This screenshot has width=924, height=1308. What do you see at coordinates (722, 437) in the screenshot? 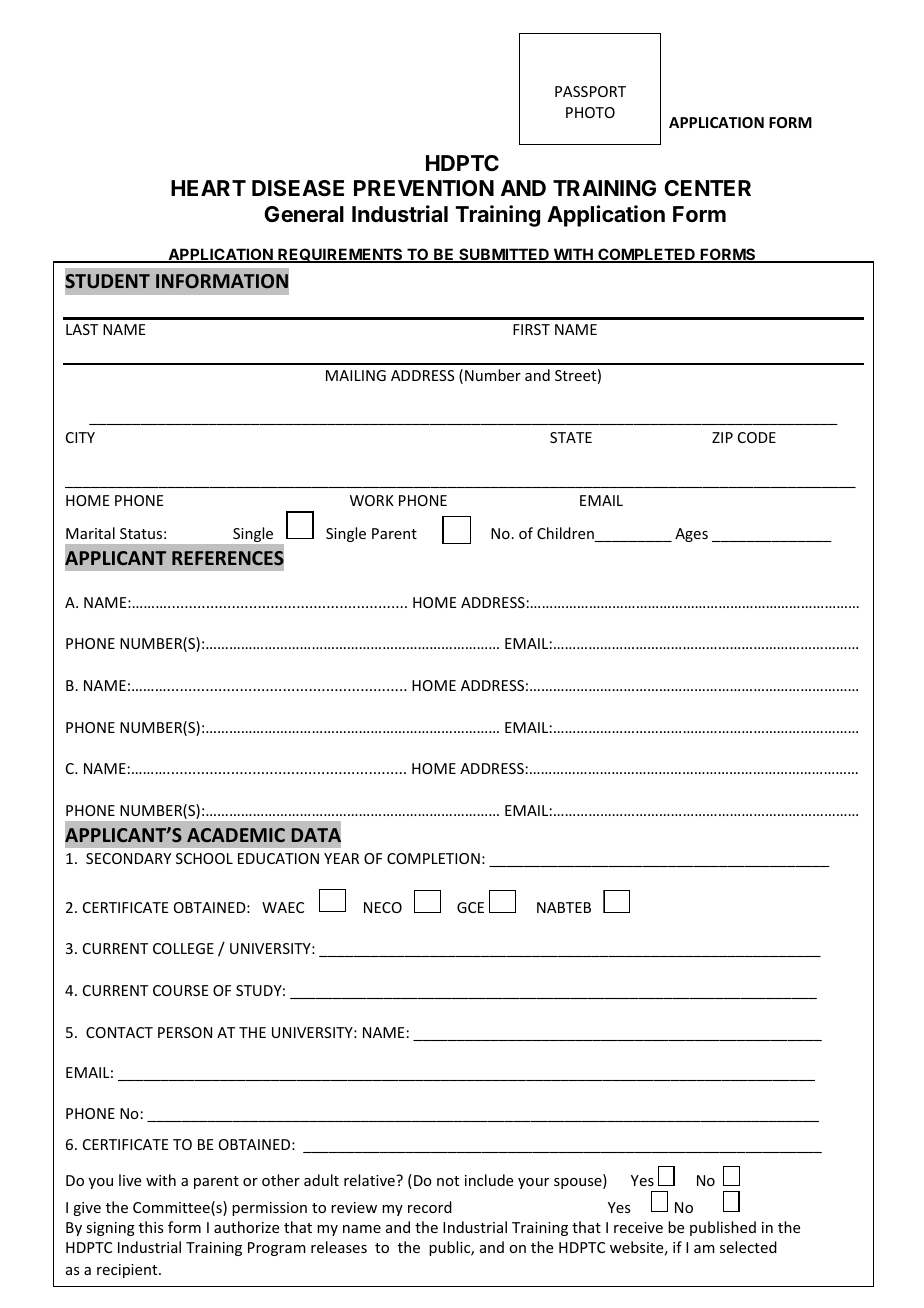
I see `ZIP` at bounding box center [722, 437].
